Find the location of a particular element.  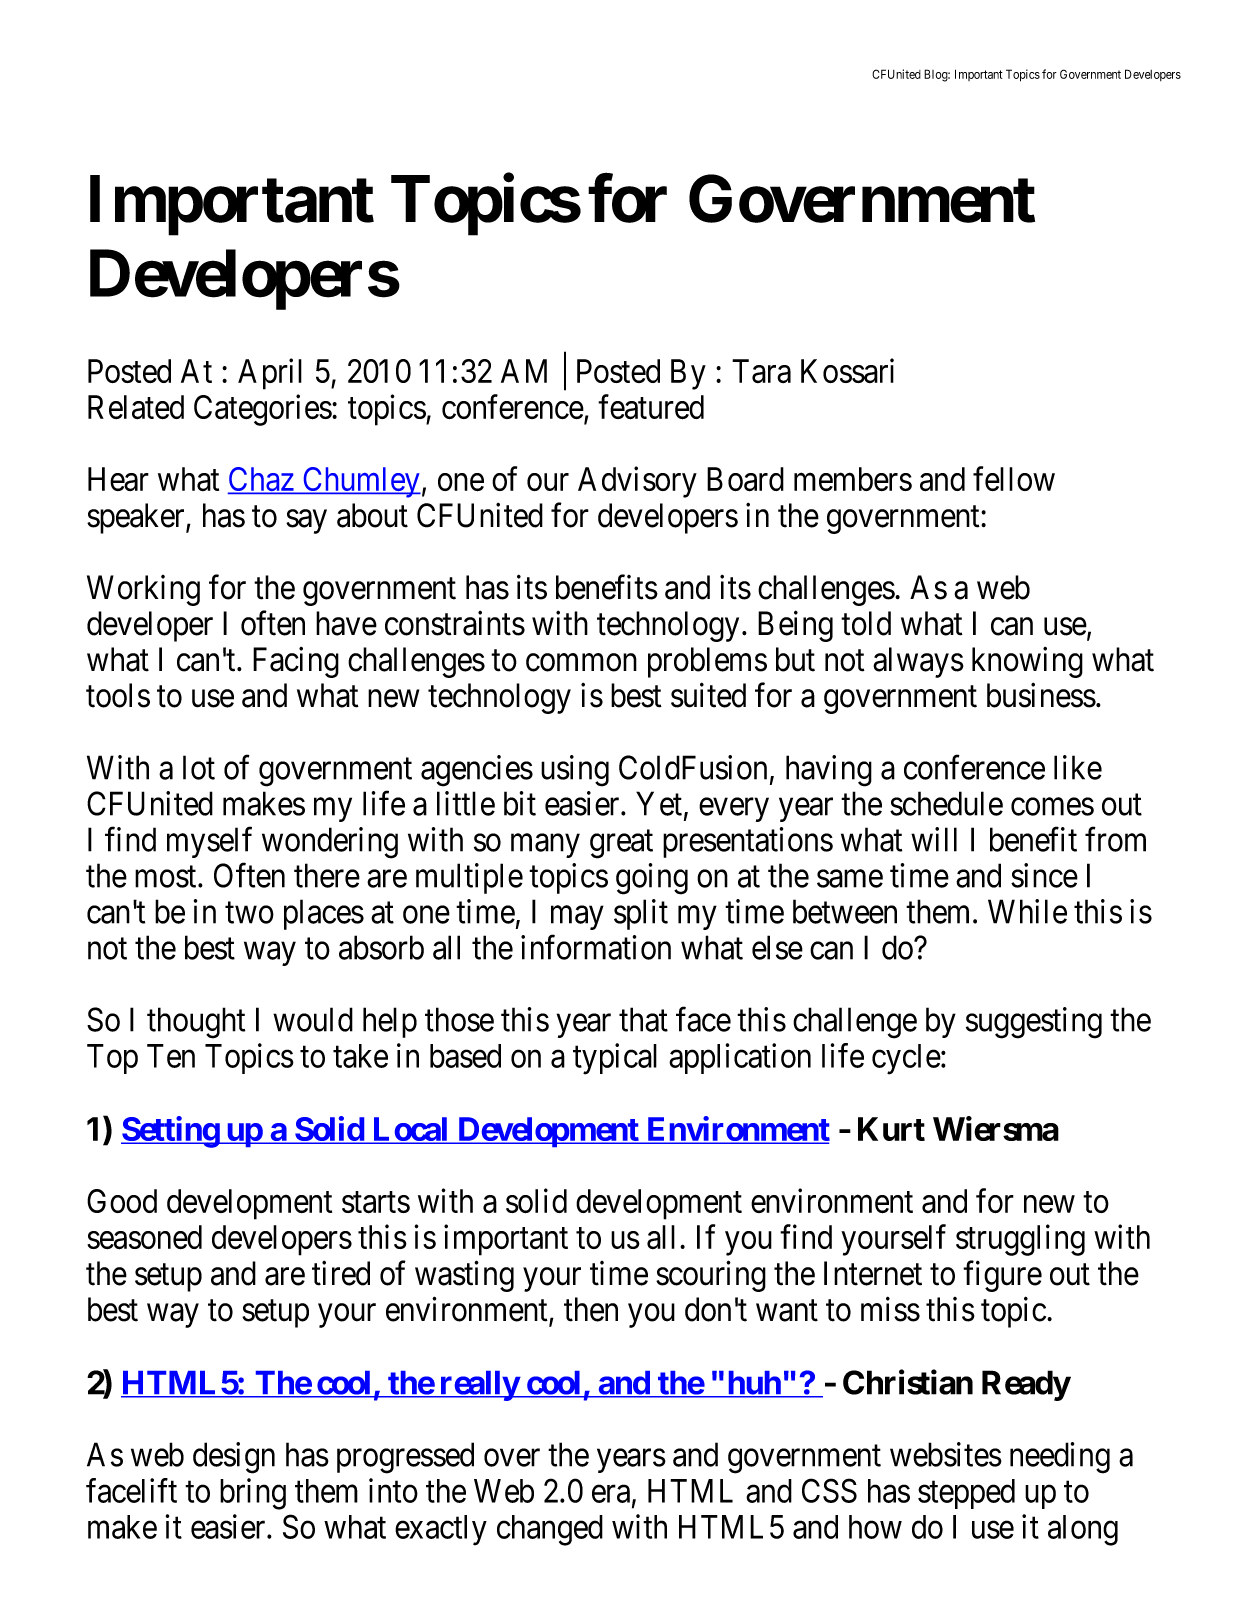

featured is located at coordinates (651, 407).
